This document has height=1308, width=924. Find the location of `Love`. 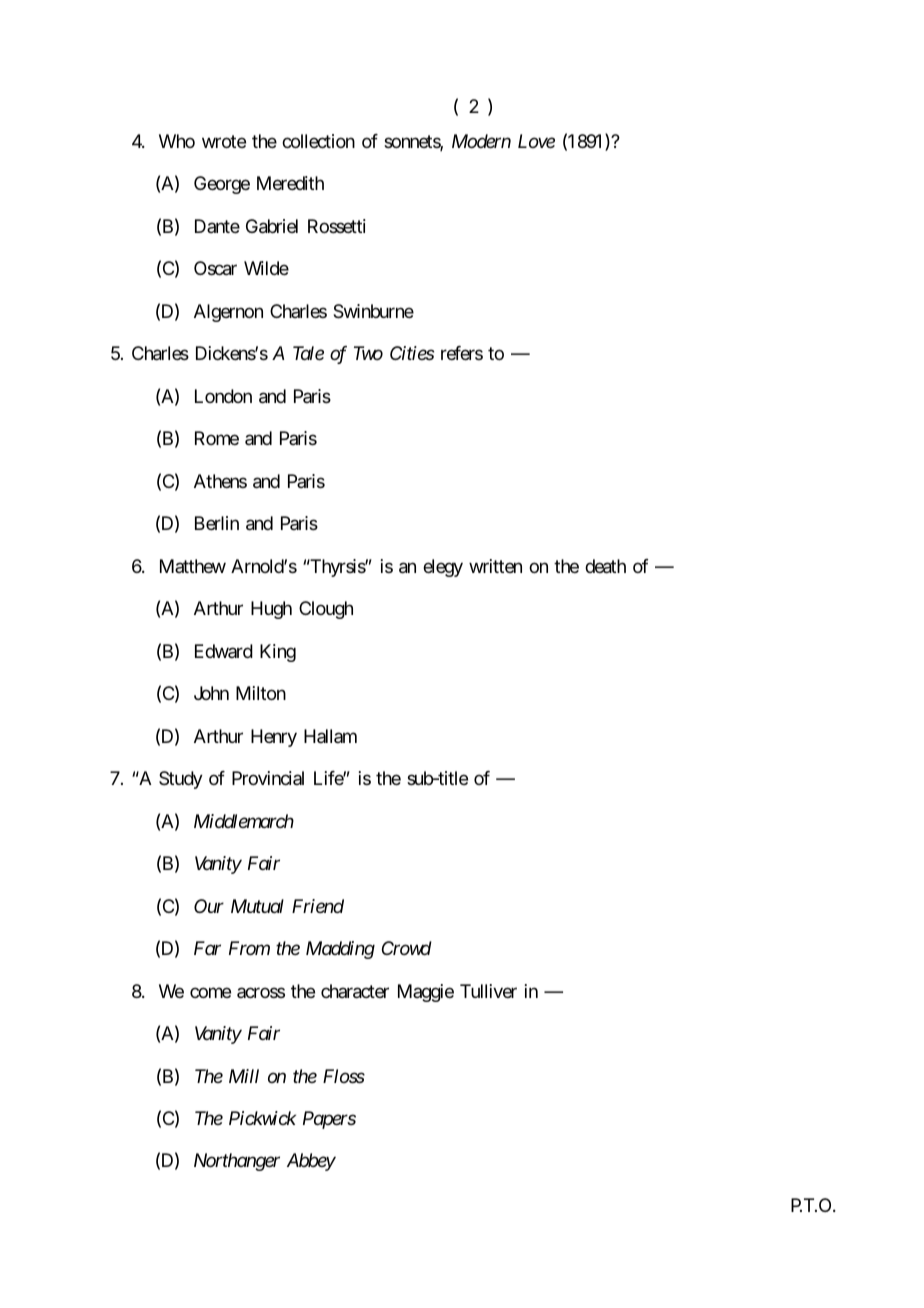

Love is located at coordinates (536, 141).
